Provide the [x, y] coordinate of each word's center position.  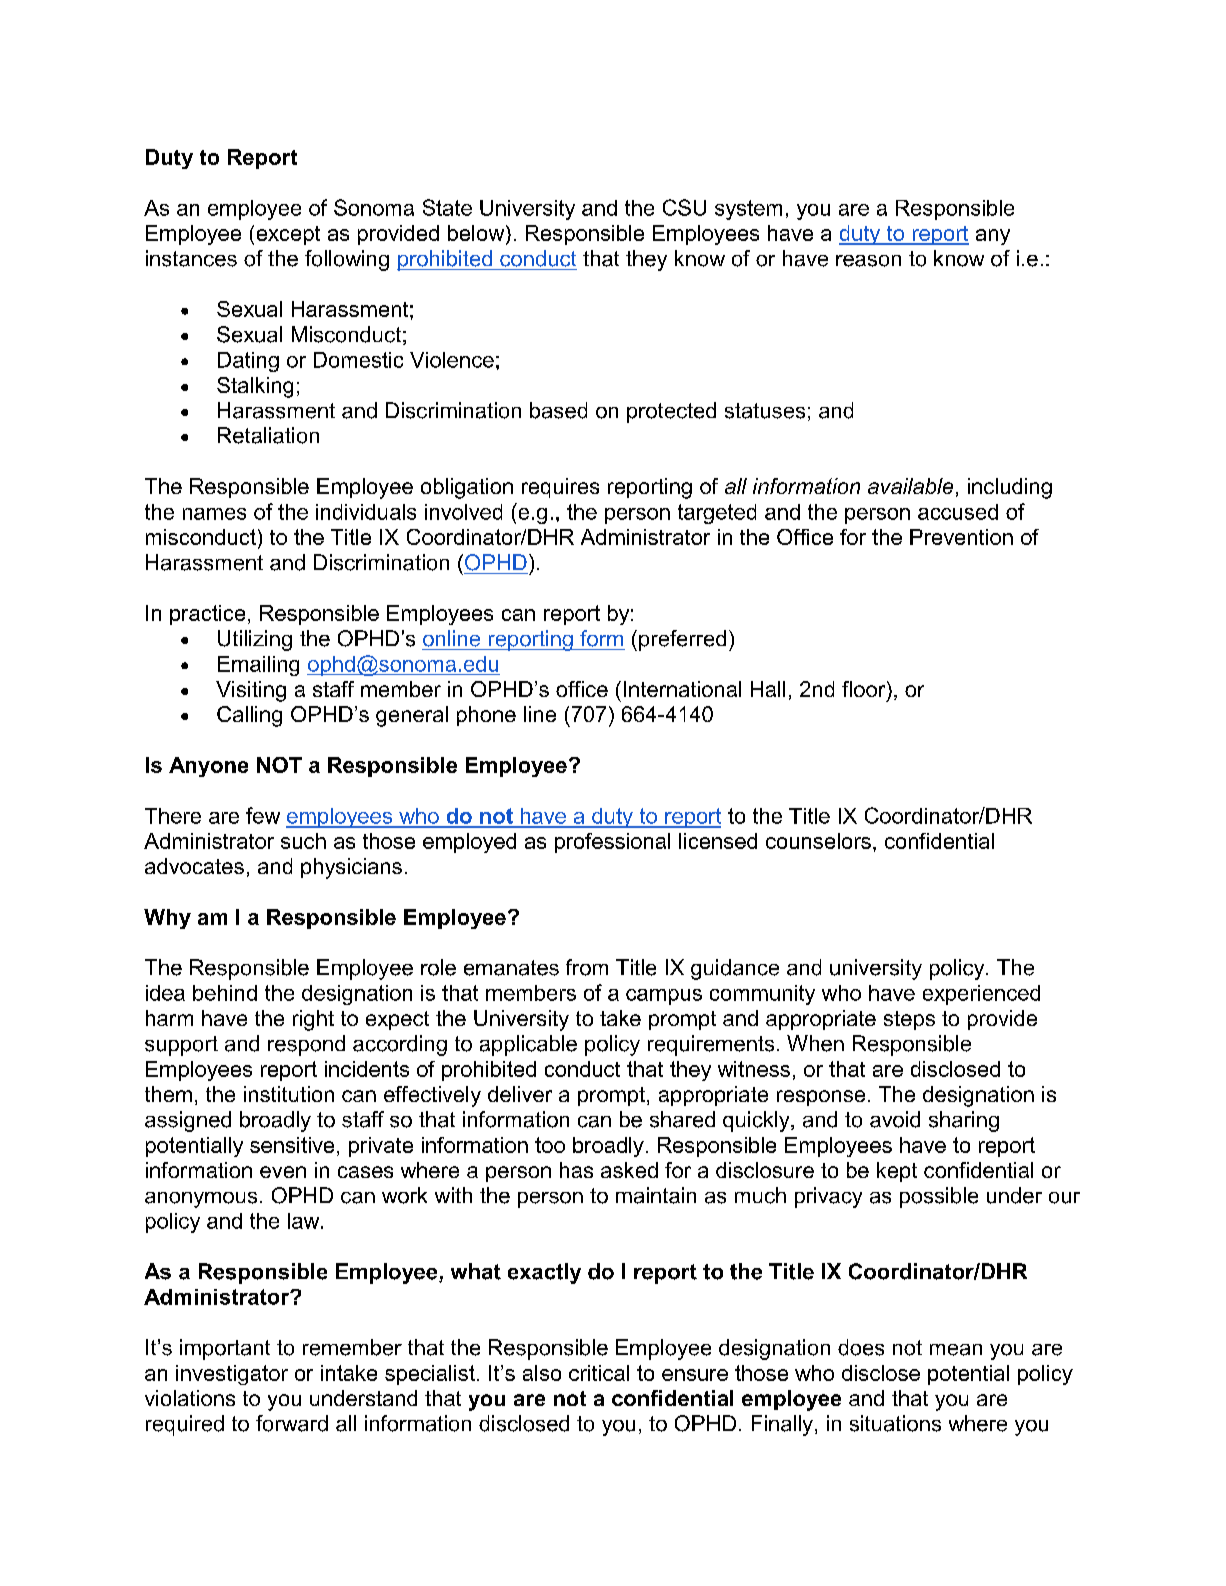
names [214, 514]
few [263, 815]
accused [958, 512]
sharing [964, 1121]
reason [868, 261]
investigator [232, 1375]
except [288, 235]
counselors [818, 841]
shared [682, 1119]
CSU [684, 207]
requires [560, 488]
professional [612, 843]
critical [599, 1373]
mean [956, 1350]
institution [289, 1094]
